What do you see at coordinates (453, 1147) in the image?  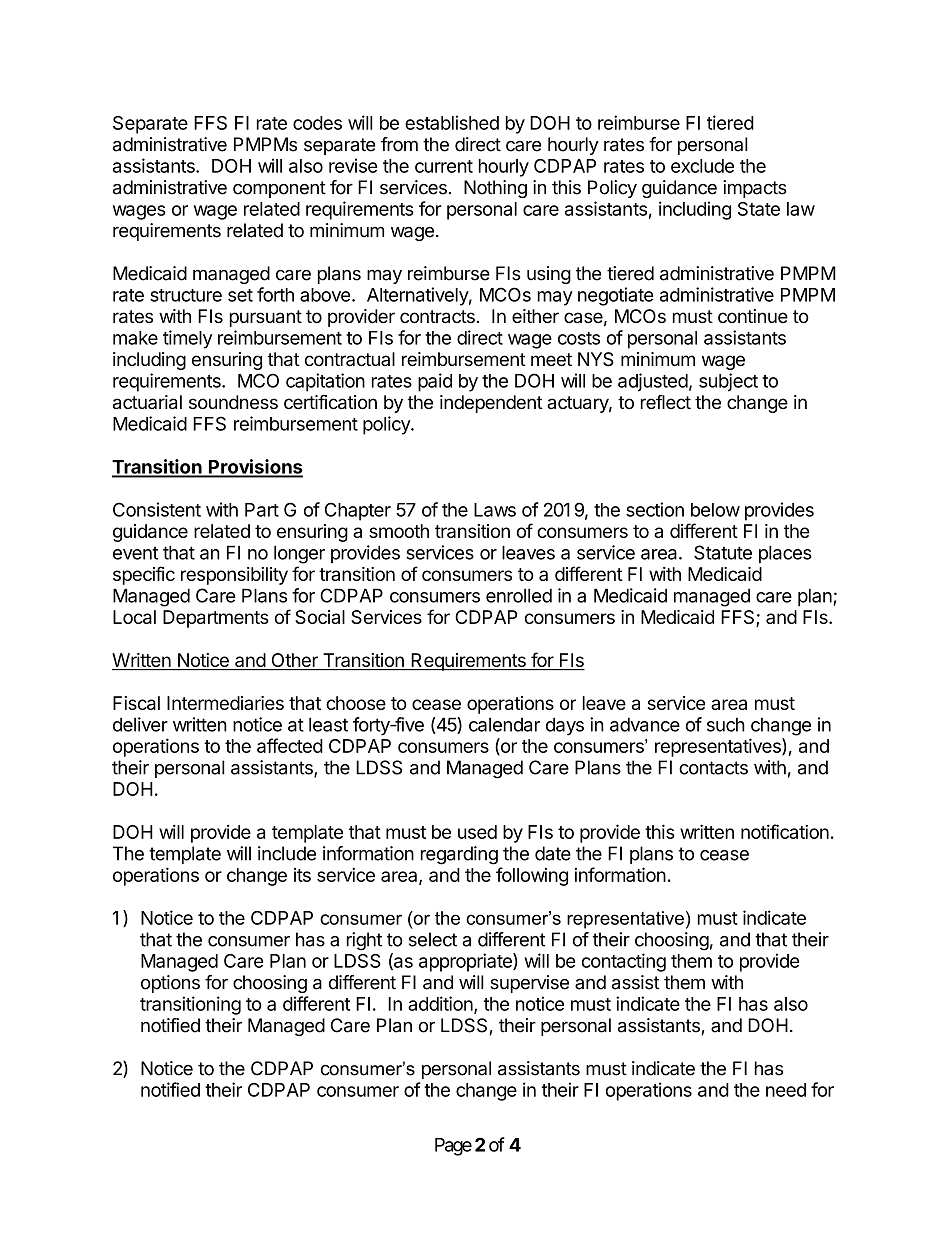 I see `Page` at bounding box center [453, 1147].
